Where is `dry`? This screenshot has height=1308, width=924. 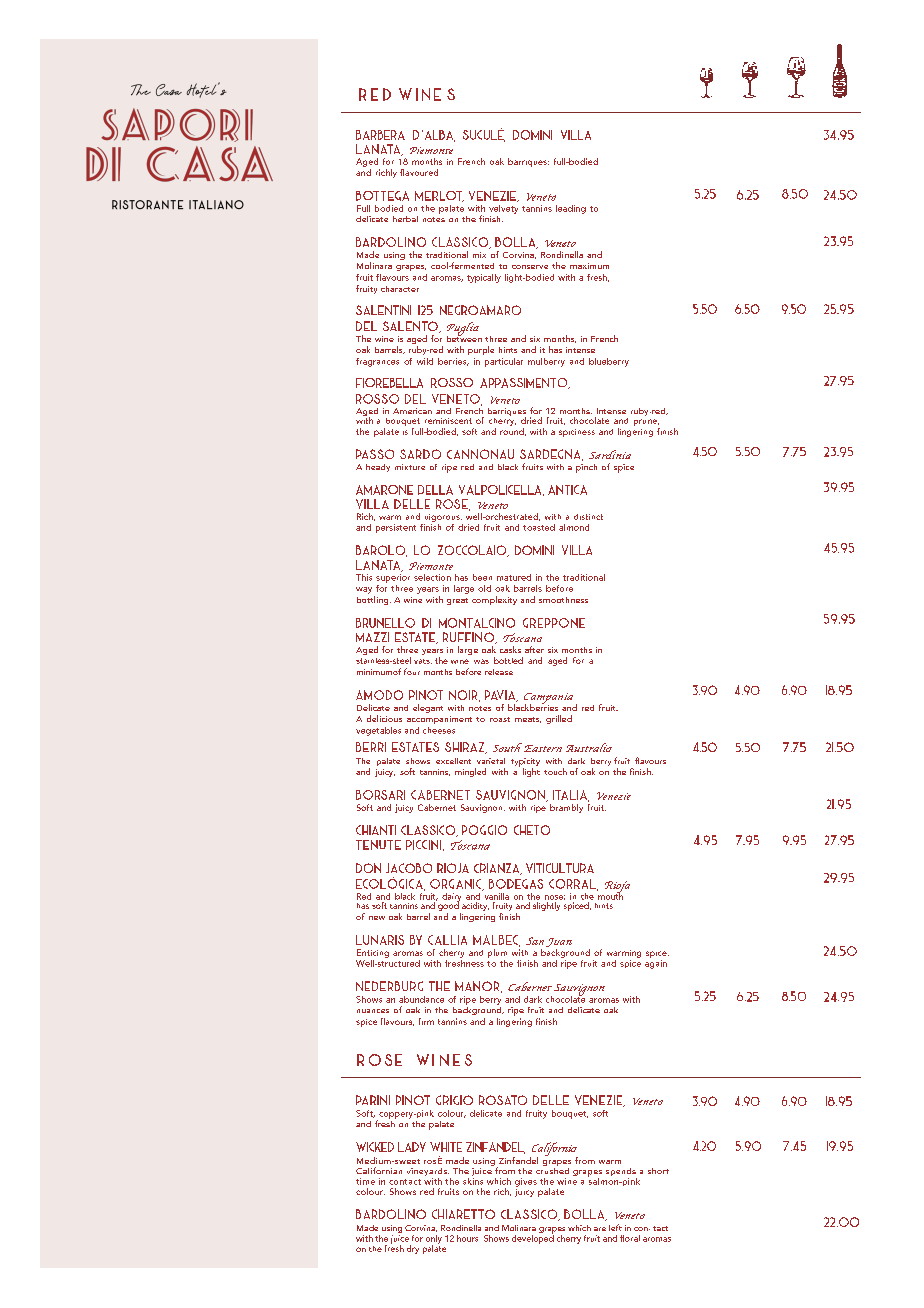
dry is located at coordinates (413, 1249).
